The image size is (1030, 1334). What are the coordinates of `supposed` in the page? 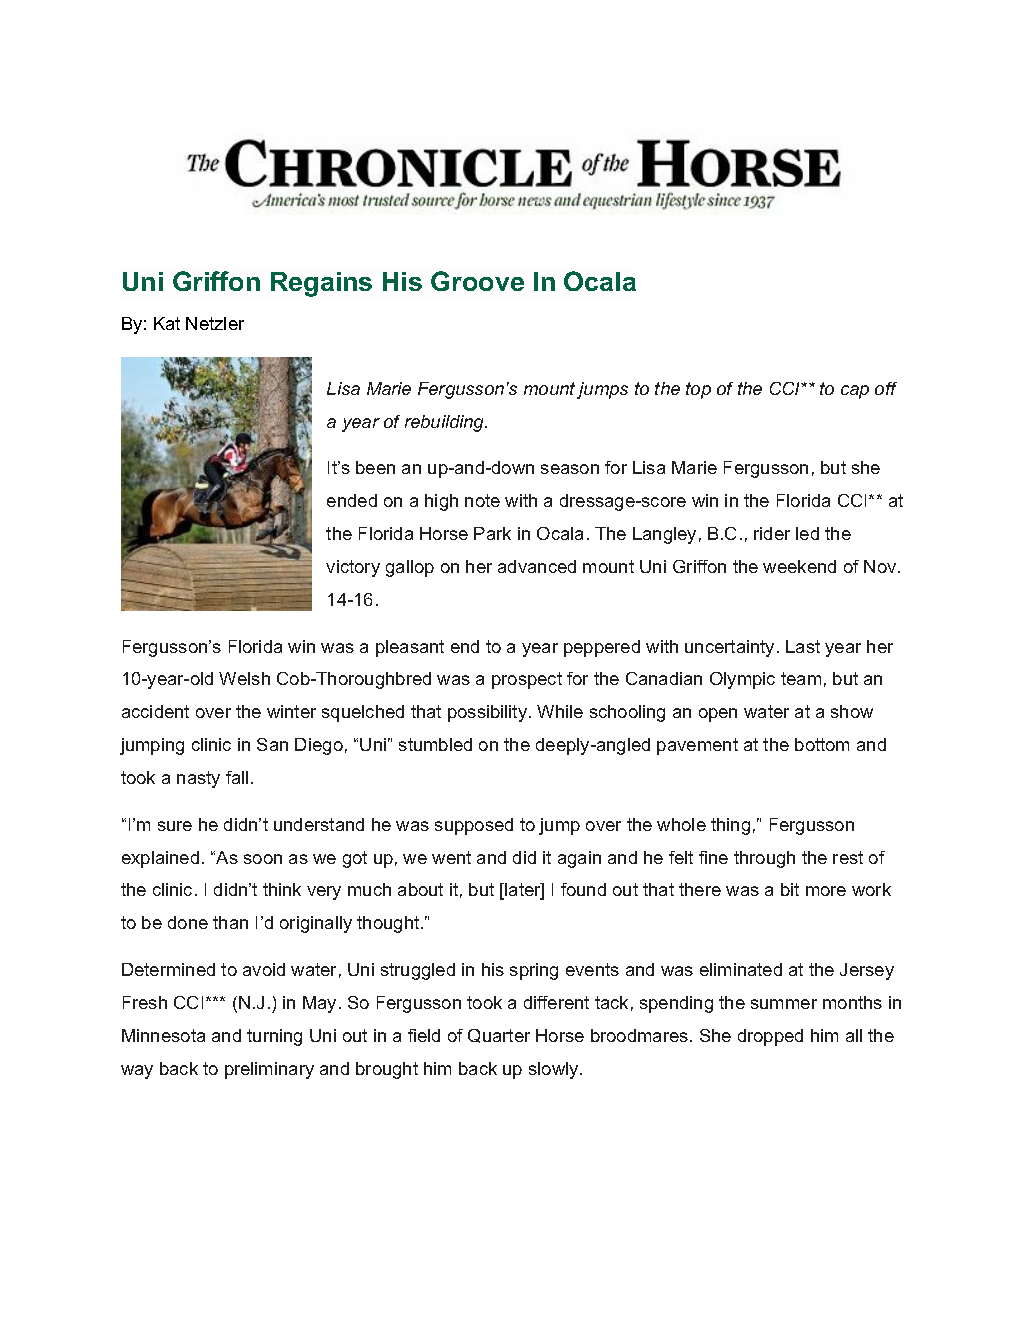 It's located at (474, 826).
